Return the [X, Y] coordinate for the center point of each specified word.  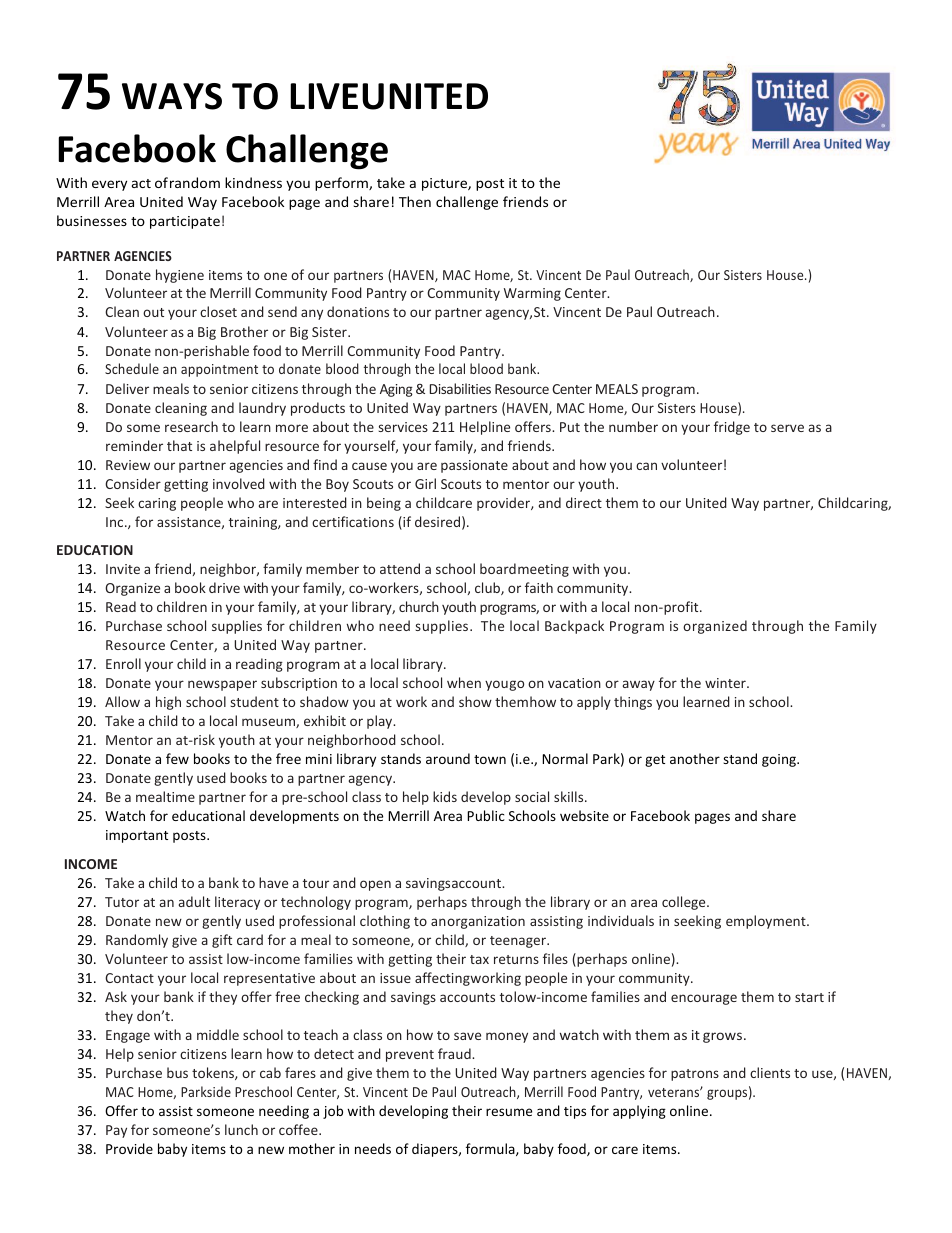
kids [445, 796]
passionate [474, 466]
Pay [116, 1131]
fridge [732, 428]
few [177, 758]
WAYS [172, 96]
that [179, 445]
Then [415, 201]
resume [509, 1112]
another [695, 758]
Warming [532, 294]
